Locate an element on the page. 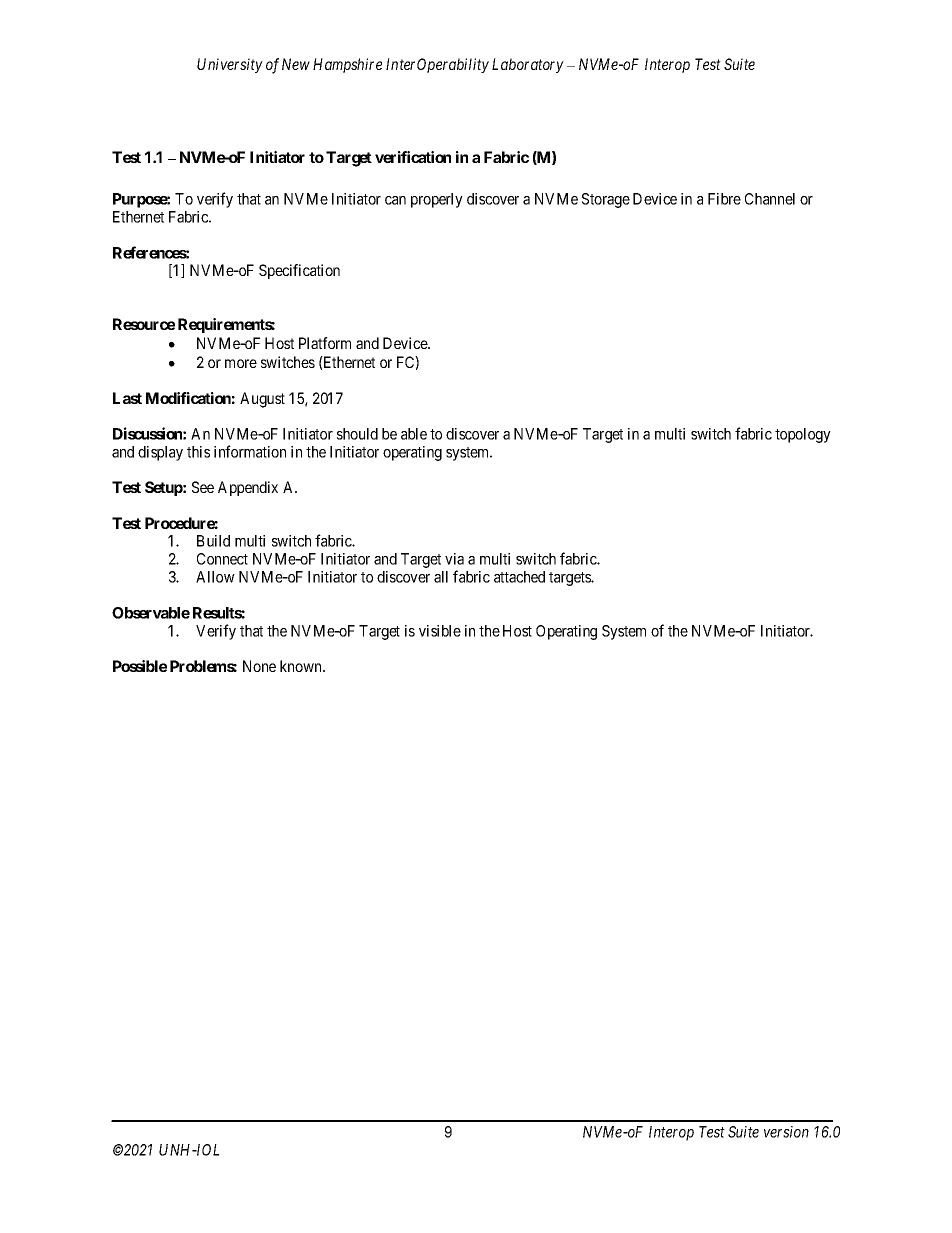 This page has height=1233, width=952. attached is located at coordinates (519, 577).
